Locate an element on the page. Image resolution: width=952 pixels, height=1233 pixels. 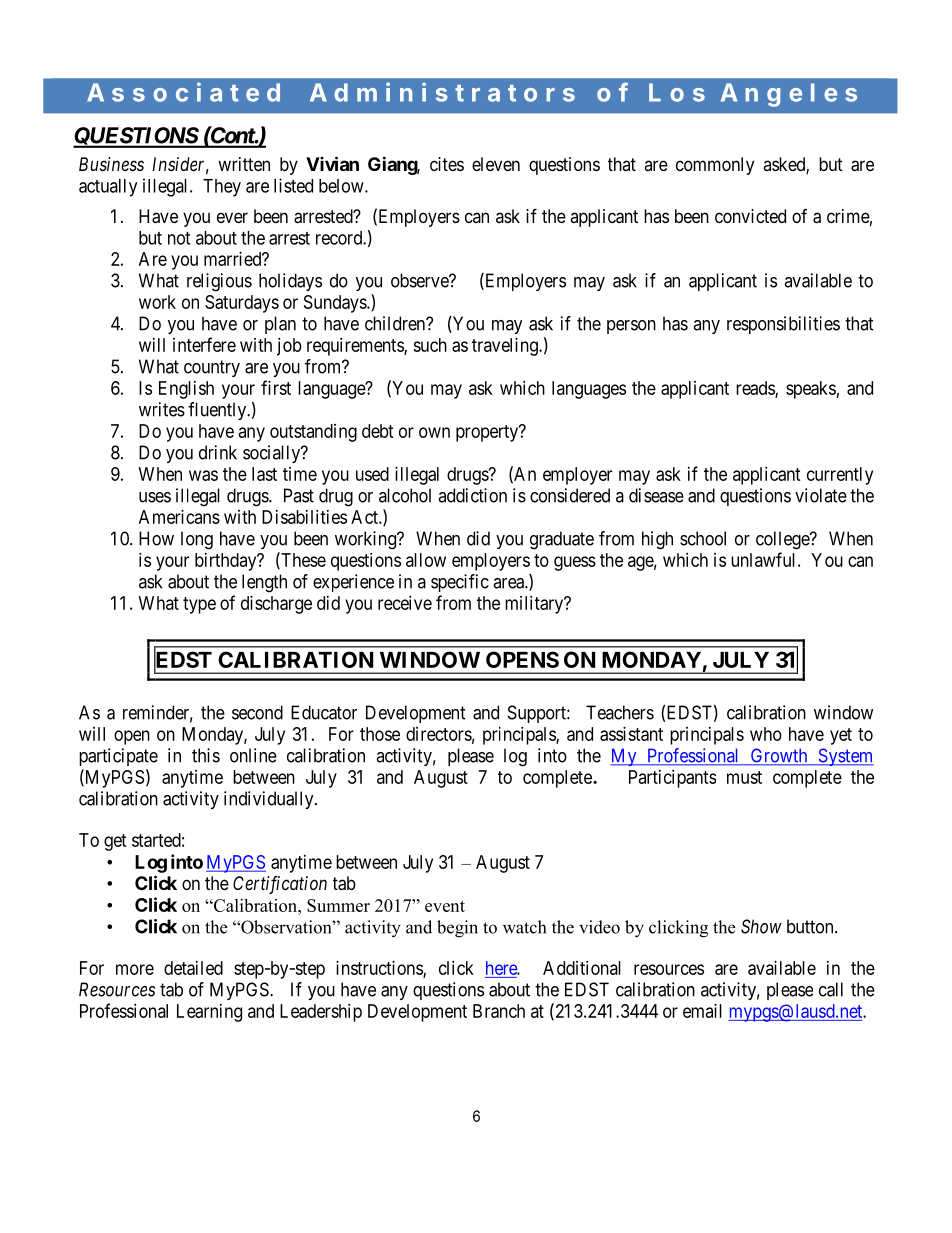
detailed is located at coordinates (193, 968).
